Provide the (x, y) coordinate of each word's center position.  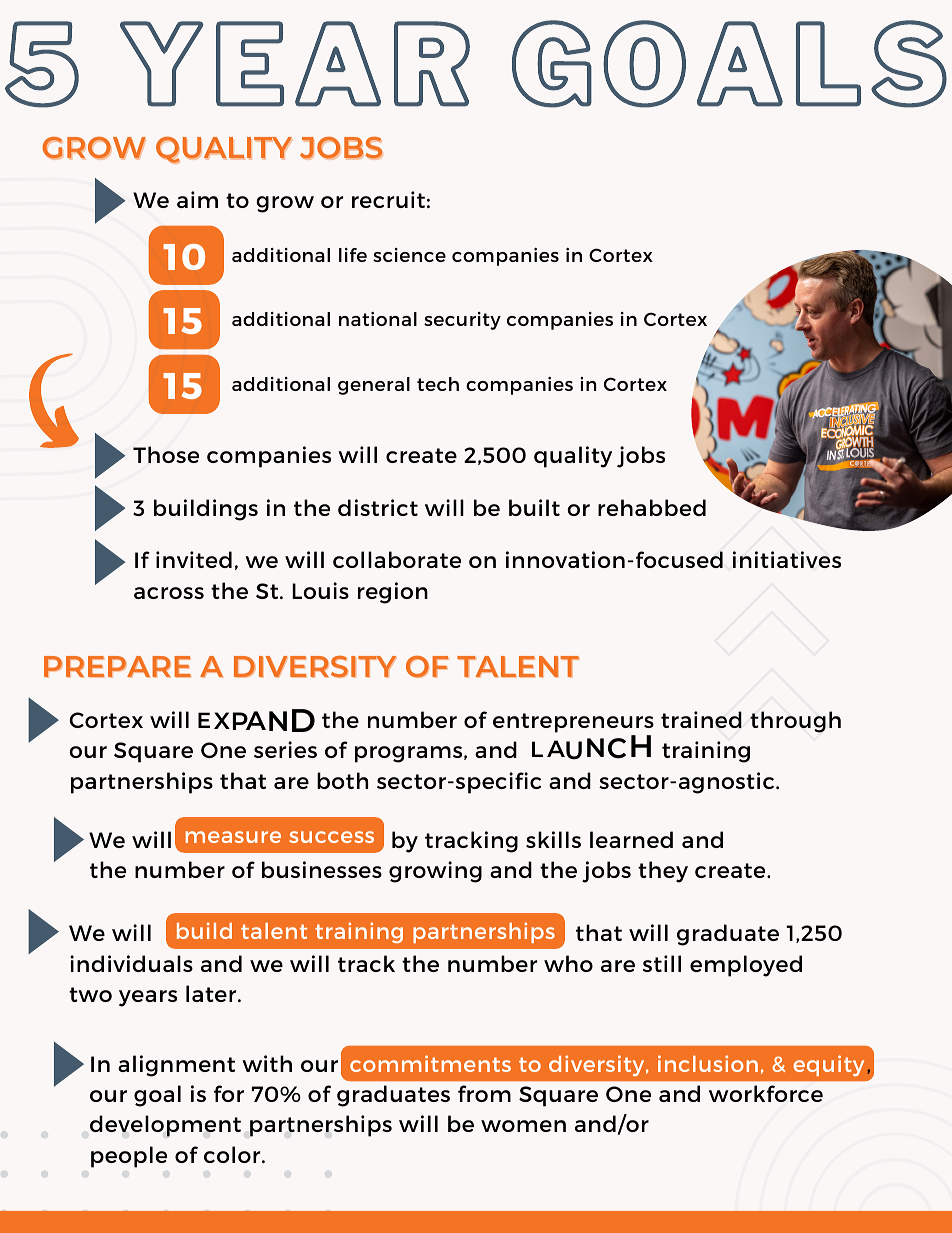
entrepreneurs (573, 723)
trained (701, 719)
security (462, 321)
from (484, 1093)
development (165, 1126)
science (409, 255)
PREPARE (117, 666)
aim (197, 199)
